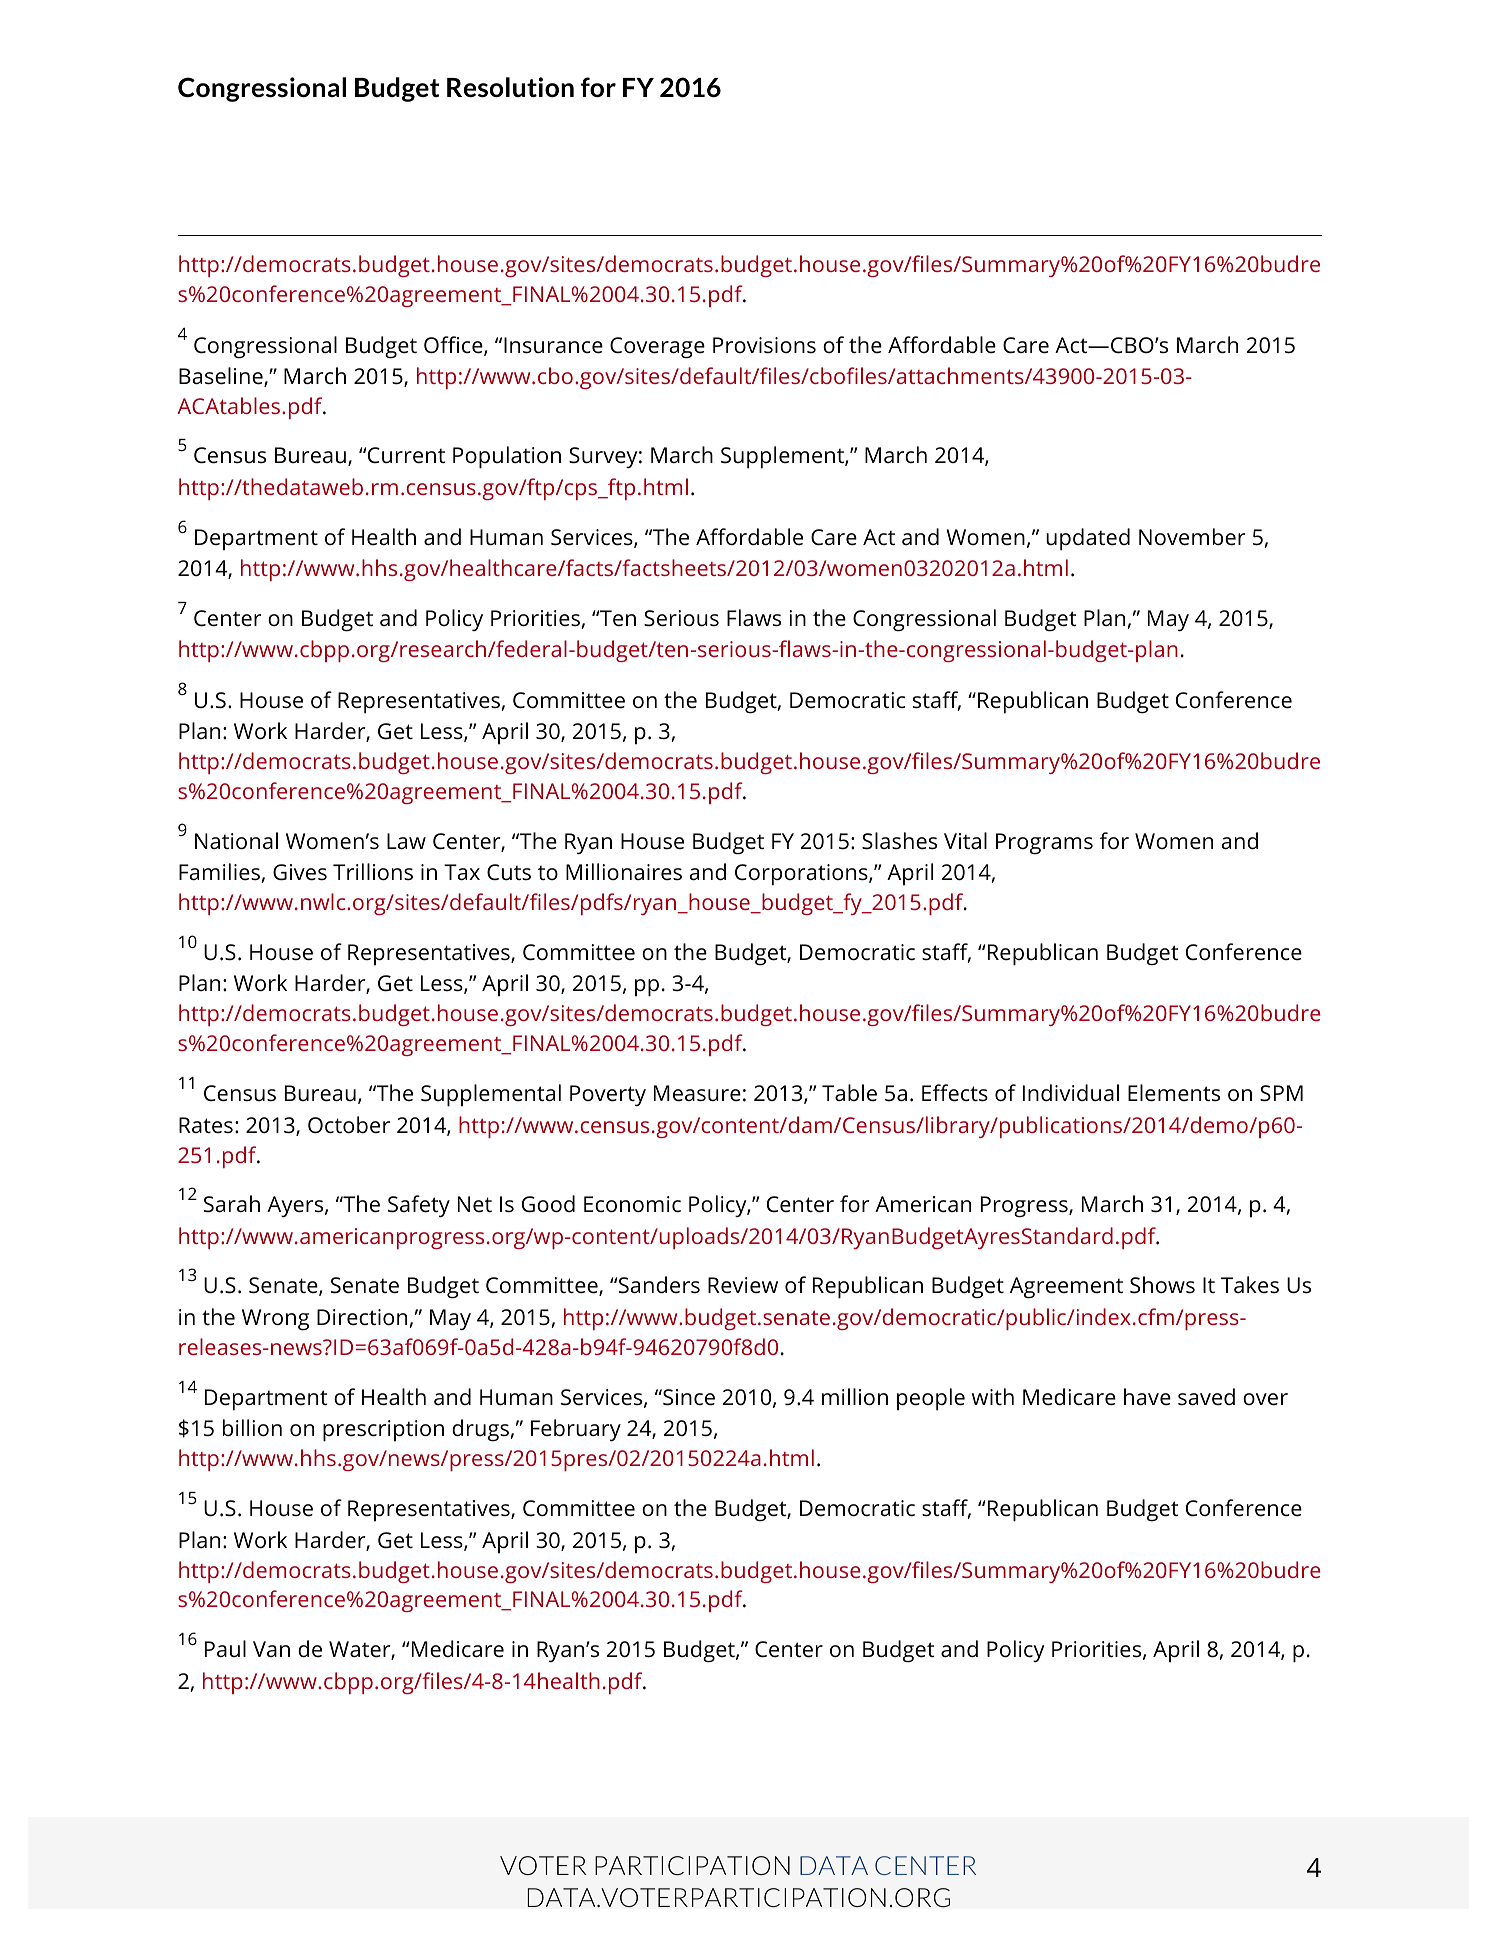  What do you see at coordinates (510, 87) in the screenshot?
I see `Resolution` at bounding box center [510, 87].
